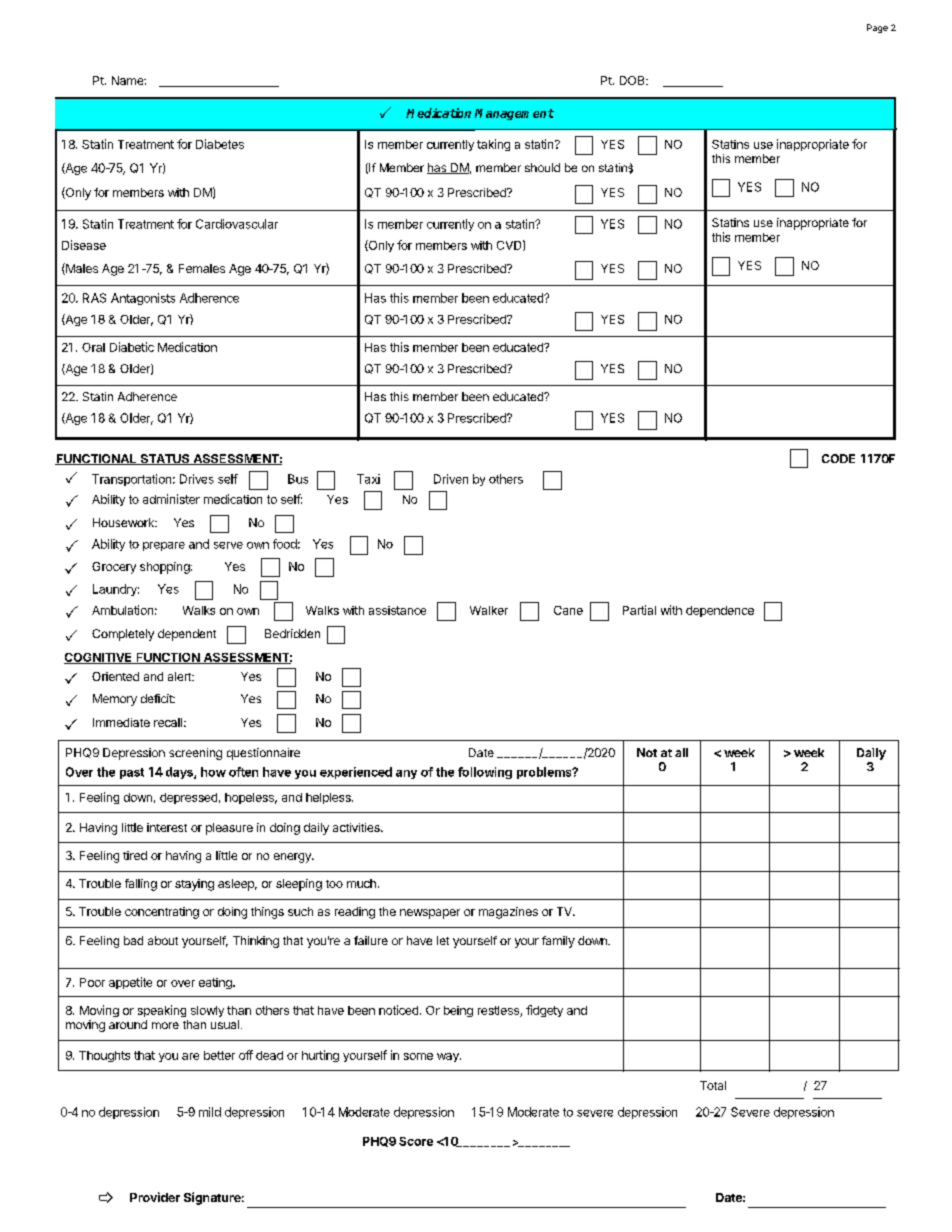 The image size is (952, 1232). Describe the element at coordinates (877, 28) in the page. I see `Page` at that location.
